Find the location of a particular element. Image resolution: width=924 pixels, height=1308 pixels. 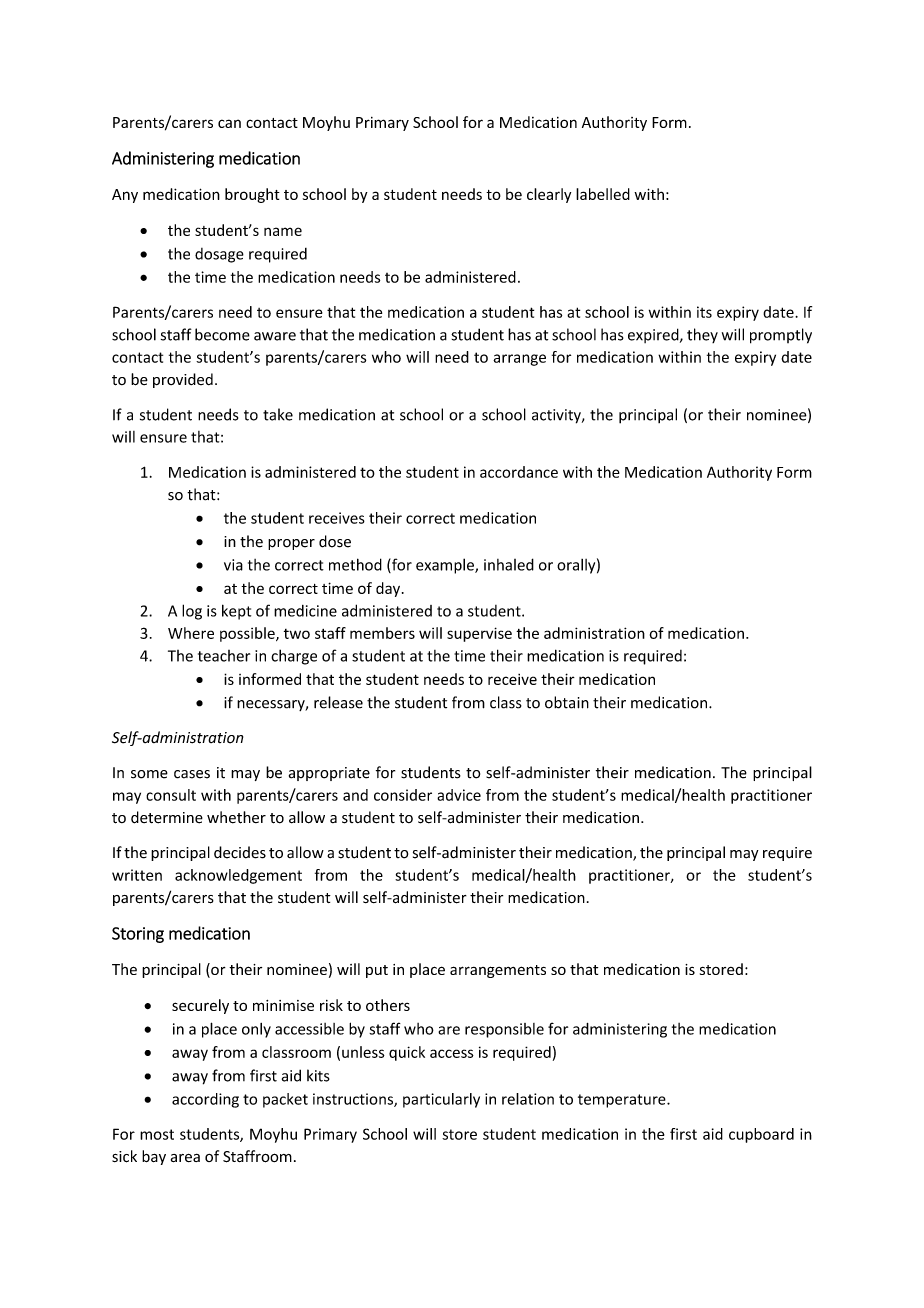

example is located at coordinates (446, 566).
